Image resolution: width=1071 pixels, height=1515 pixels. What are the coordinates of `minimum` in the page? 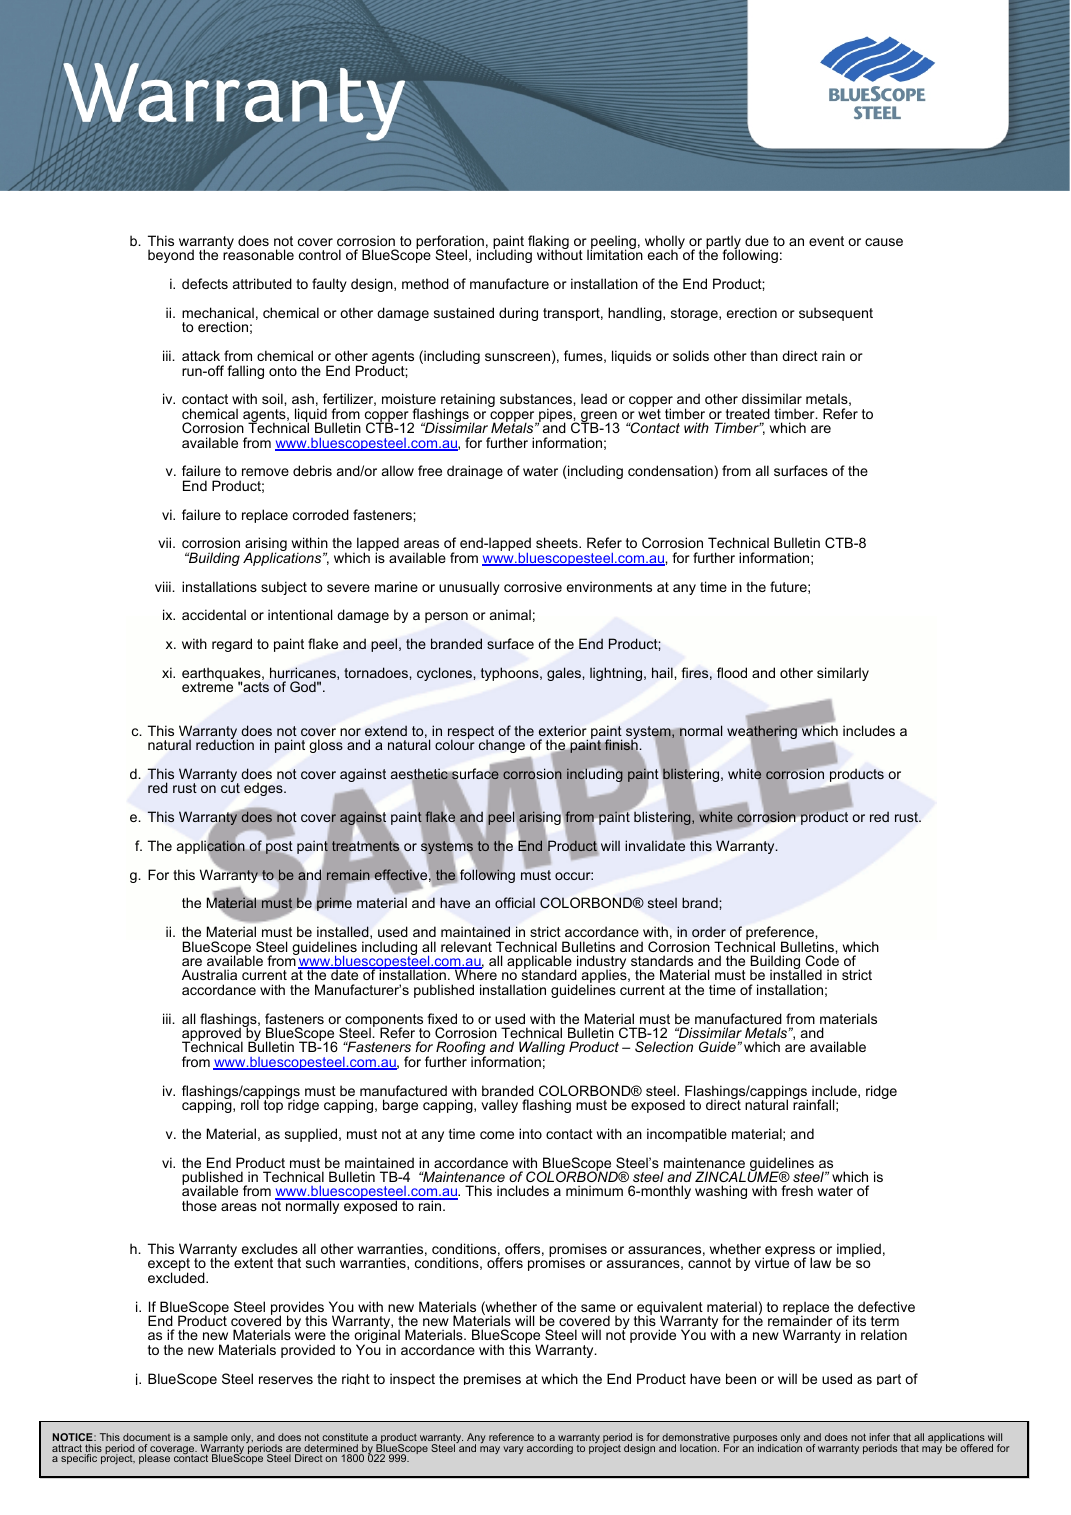 It's located at (594, 1190).
